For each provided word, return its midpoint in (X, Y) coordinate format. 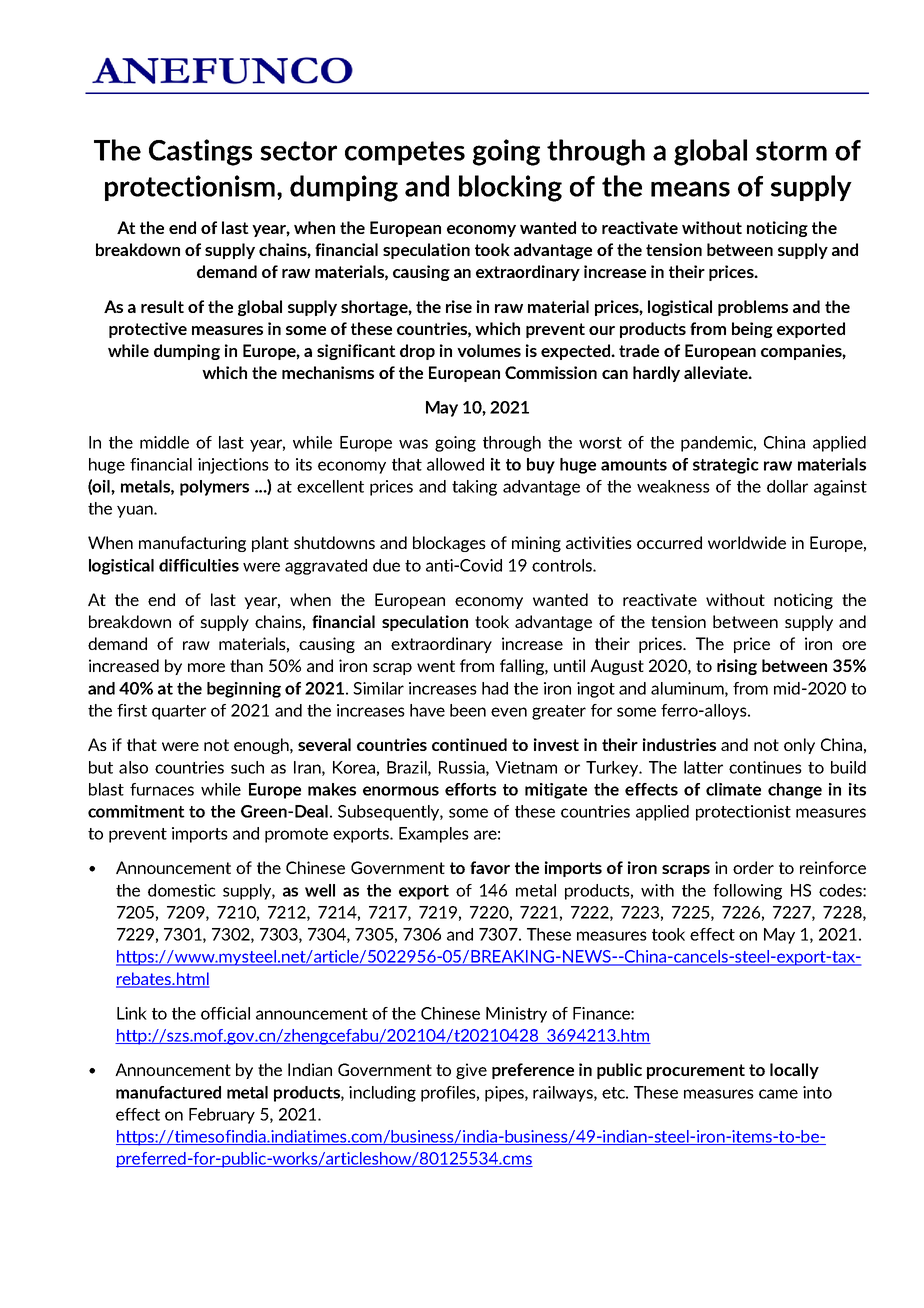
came (778, 1094)
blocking (510, 188)
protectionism (190, 188)
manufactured (168, 1092)
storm (791, 151)
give (471, 1071)
